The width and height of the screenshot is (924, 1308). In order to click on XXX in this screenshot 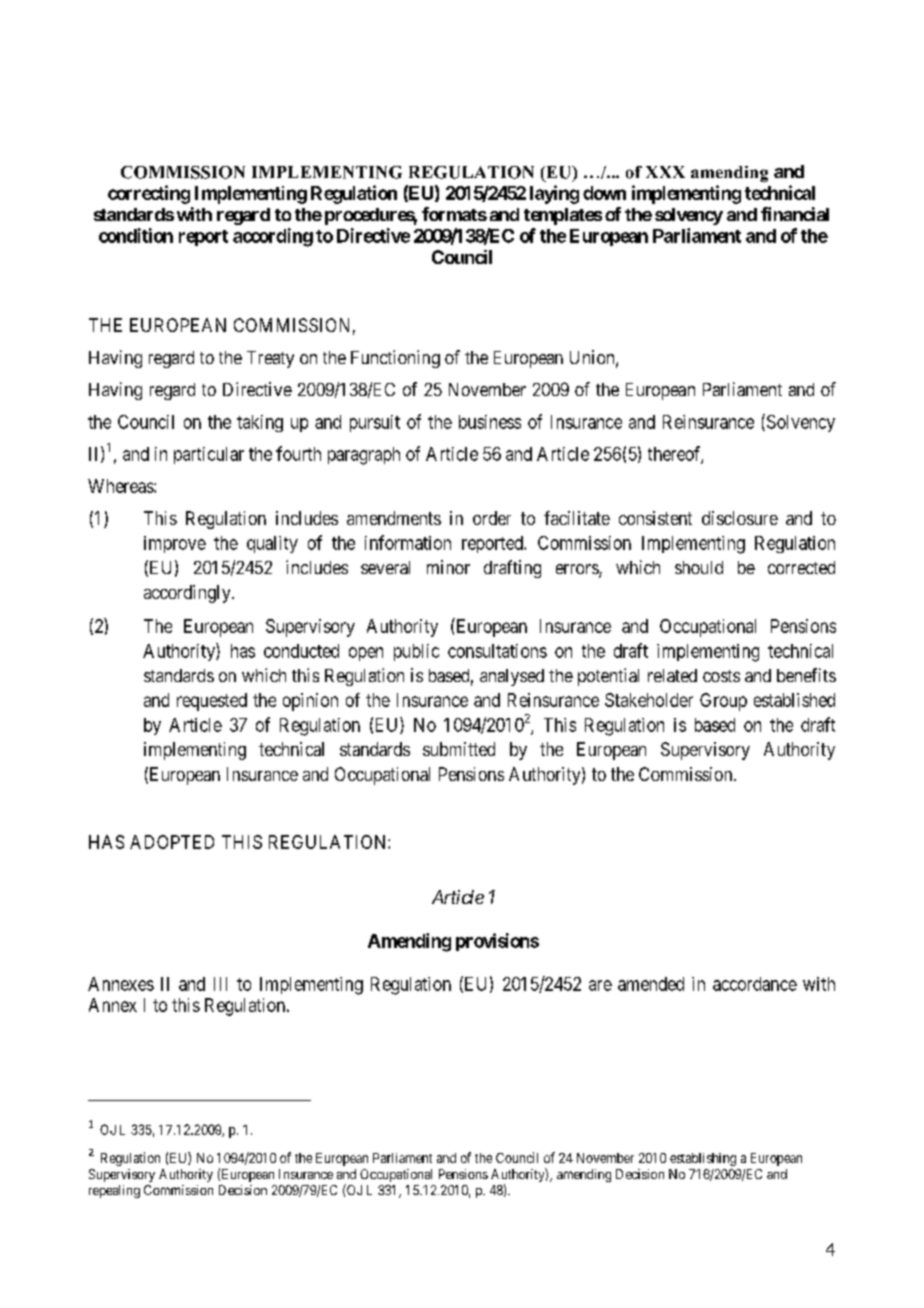, I will do `click(665, 172)`.
